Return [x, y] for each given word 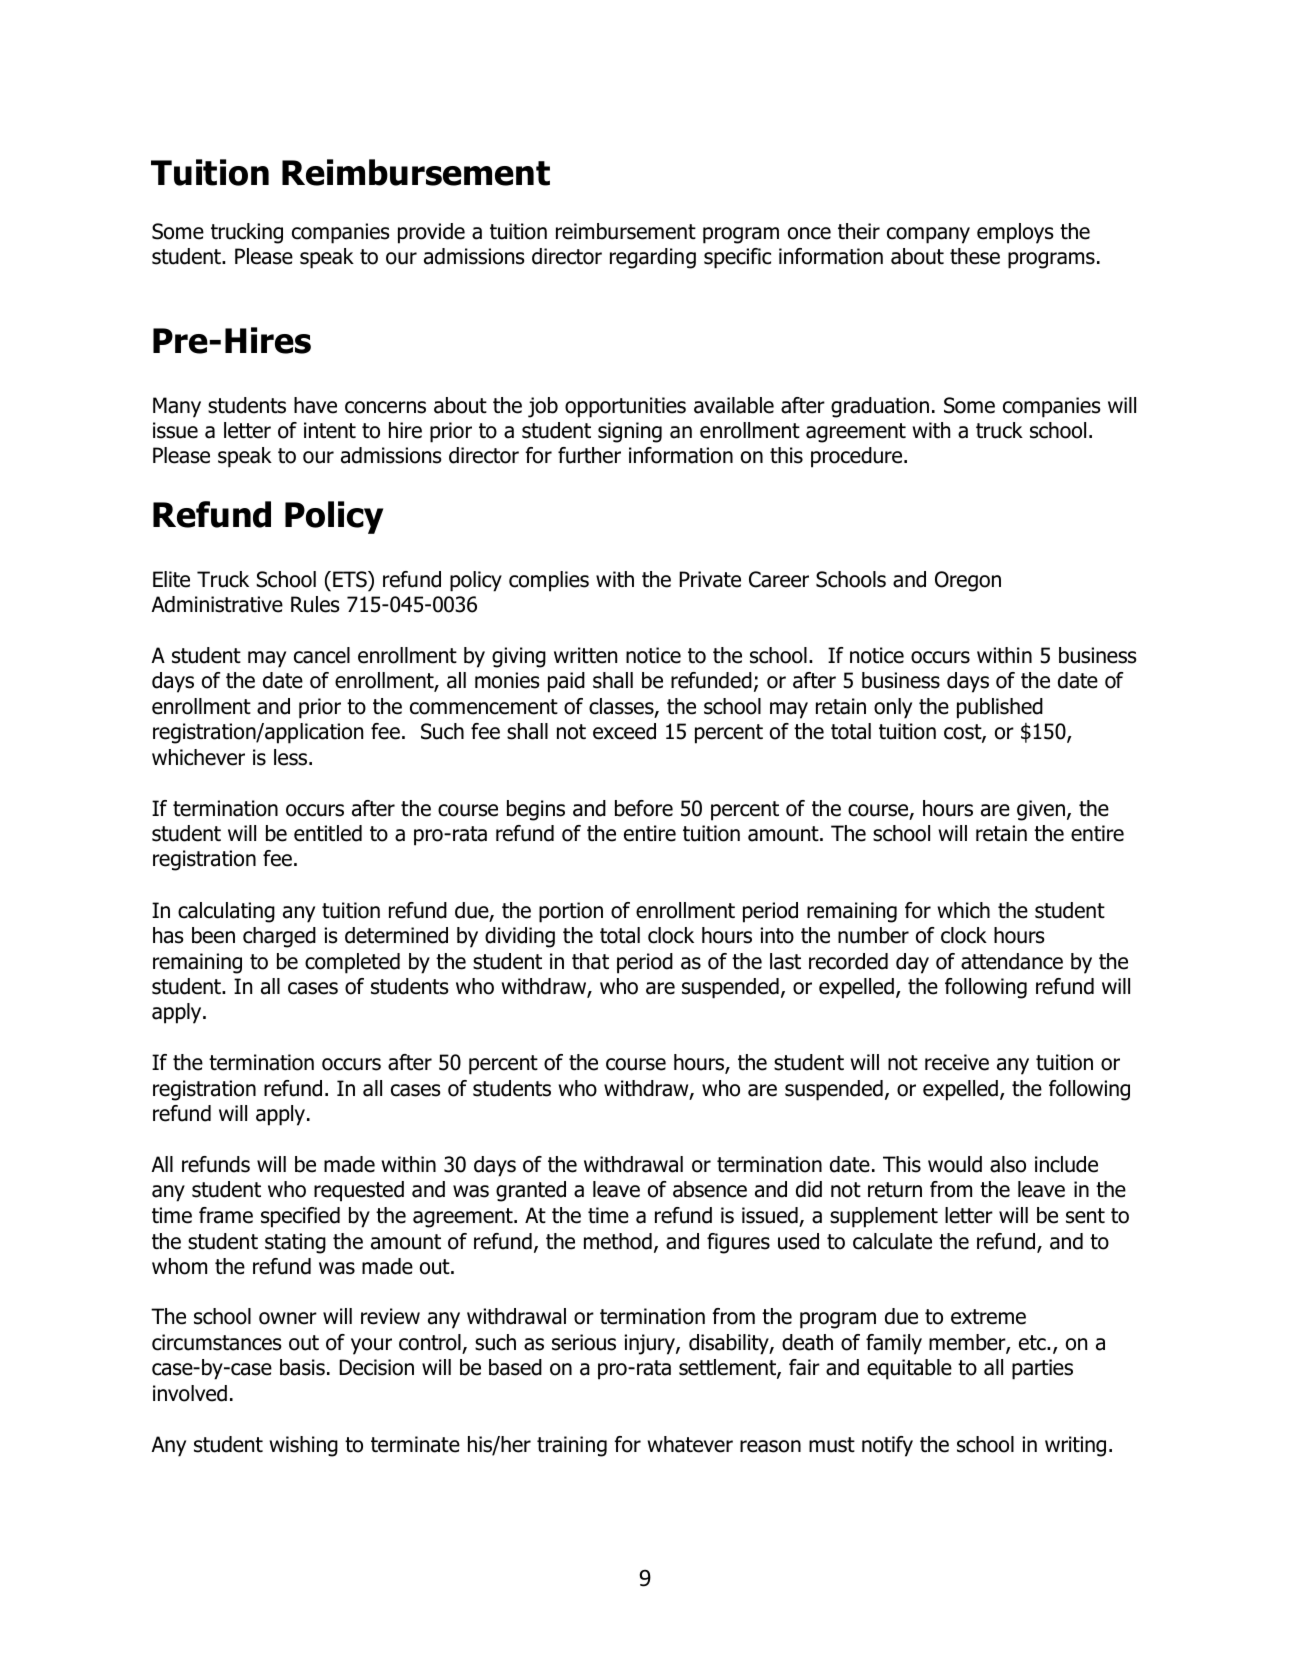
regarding [653, 258]
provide [431, 233]
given [1041, 810]
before [644, 808]
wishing [304, 1446]
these [975, 256]
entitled [328, 833]
